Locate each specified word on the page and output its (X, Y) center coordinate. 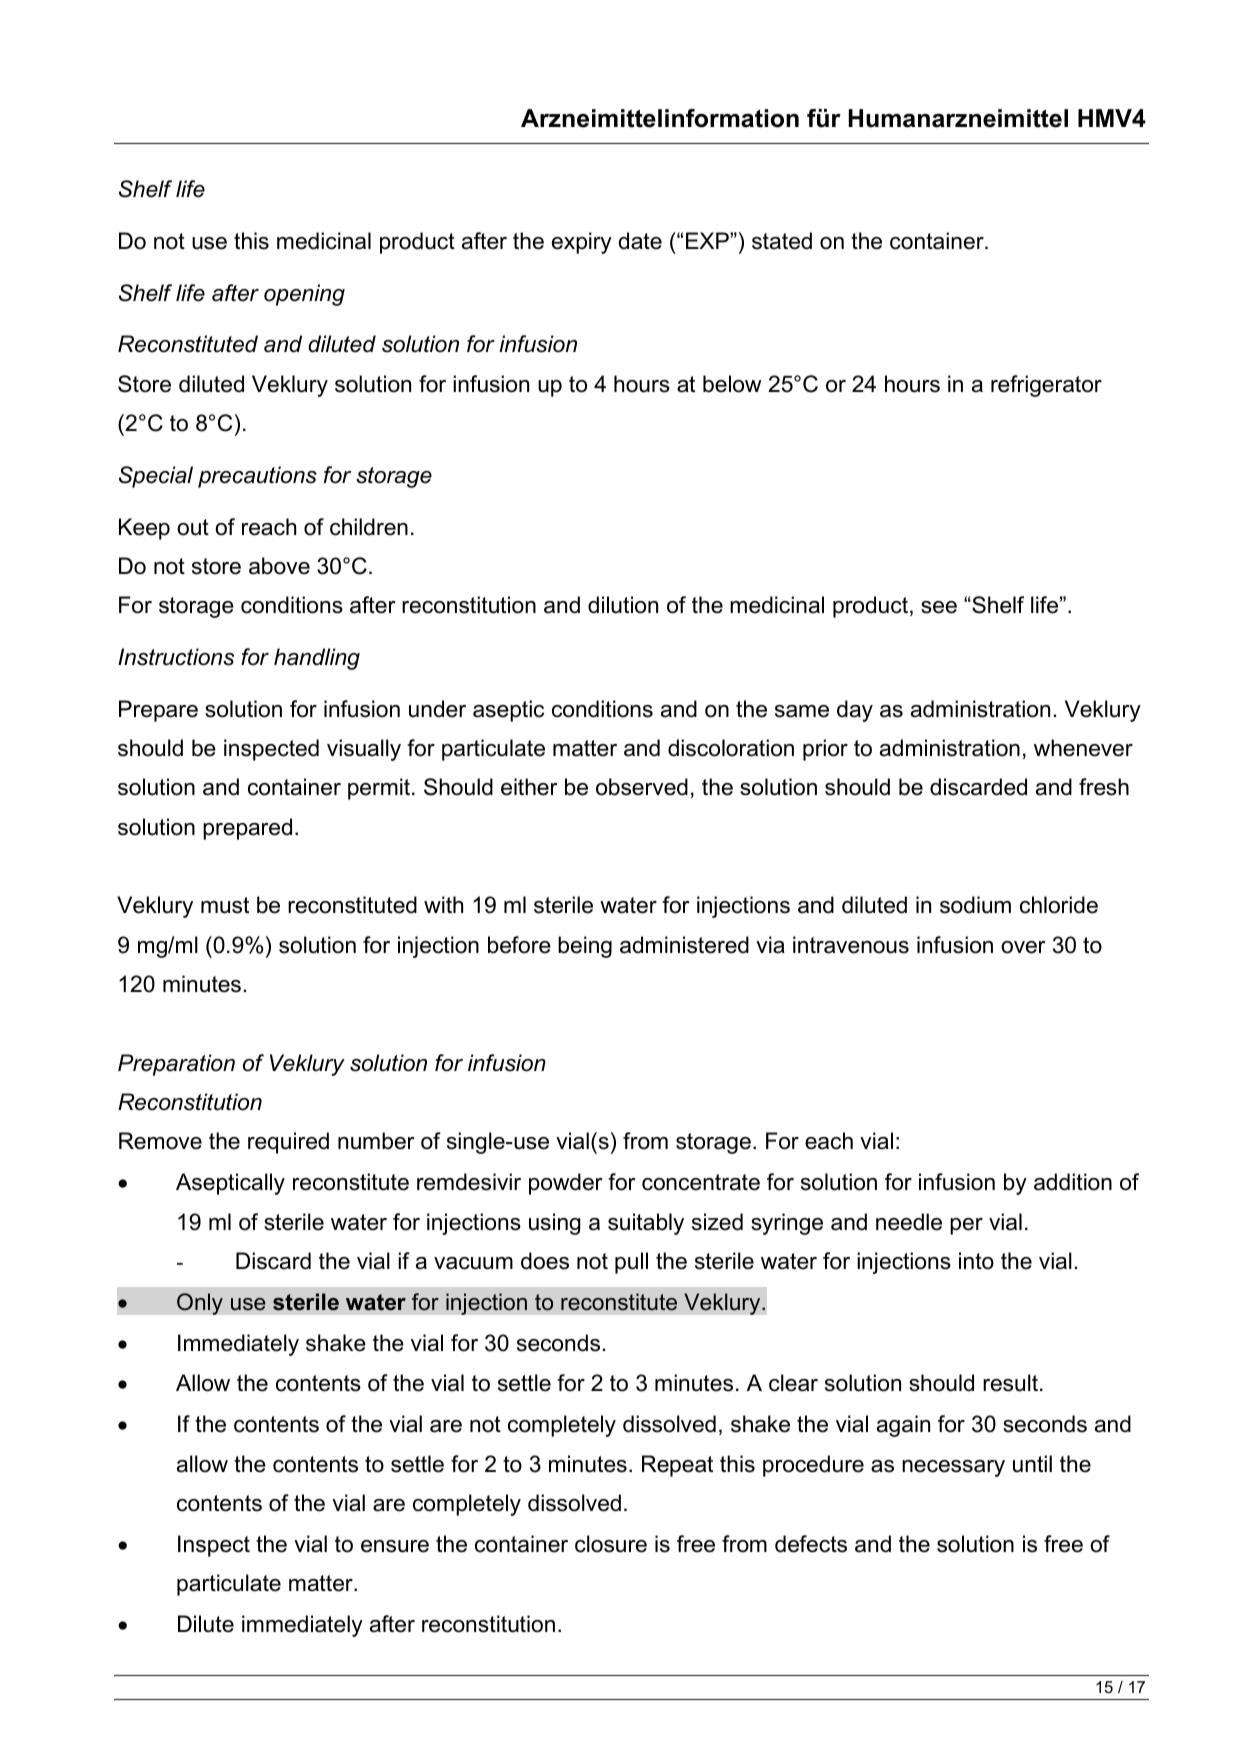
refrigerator (1046, 386)
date (640, 241)
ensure (395, 1546)
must (225, 905)
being (585, 947)
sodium (975, 905)
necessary (953, 1468)
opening (304, 295)
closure (611, 1544)
